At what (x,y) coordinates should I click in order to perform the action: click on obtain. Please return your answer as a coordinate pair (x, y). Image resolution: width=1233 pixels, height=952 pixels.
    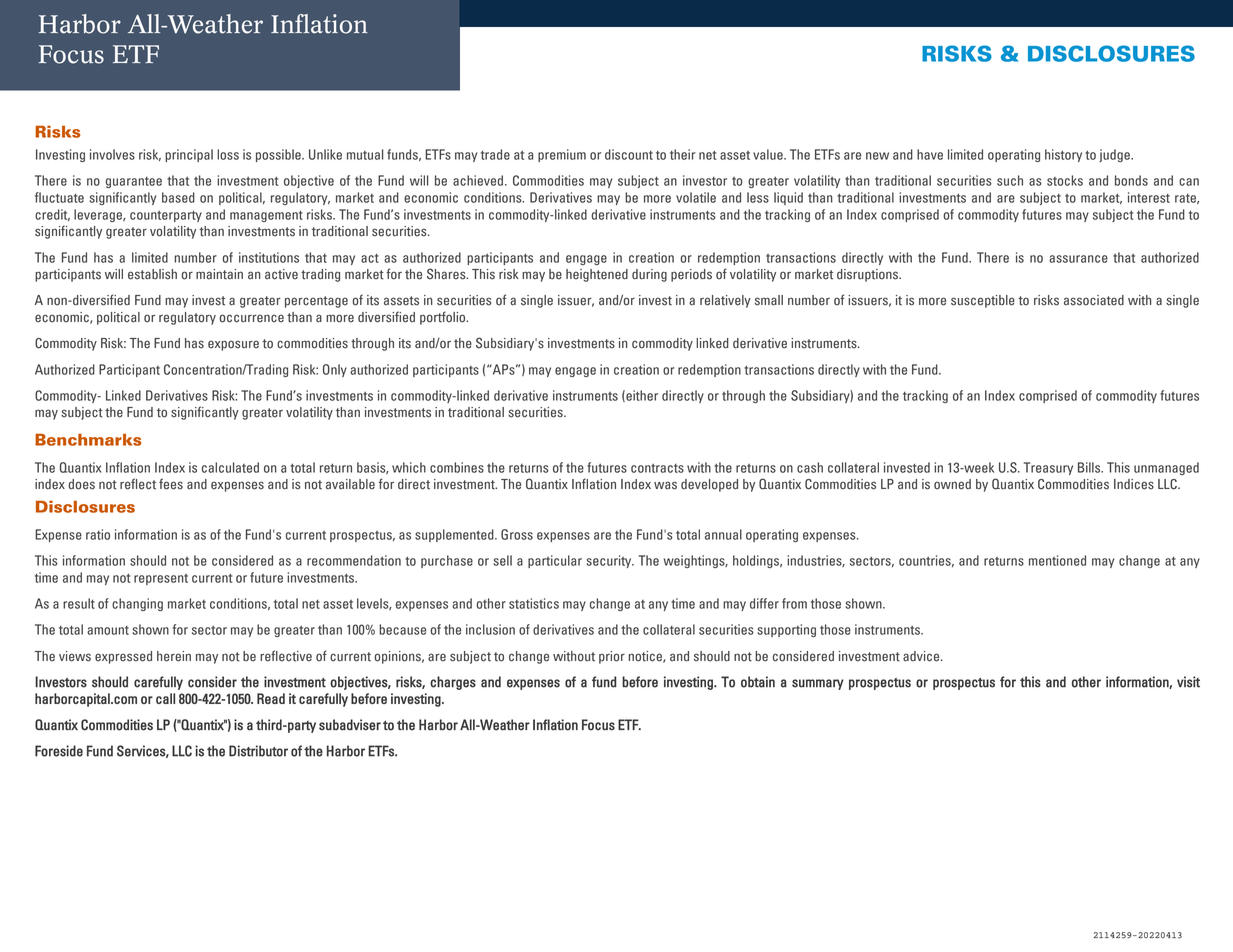
    Looking at the image, I should click on (758, 682).
